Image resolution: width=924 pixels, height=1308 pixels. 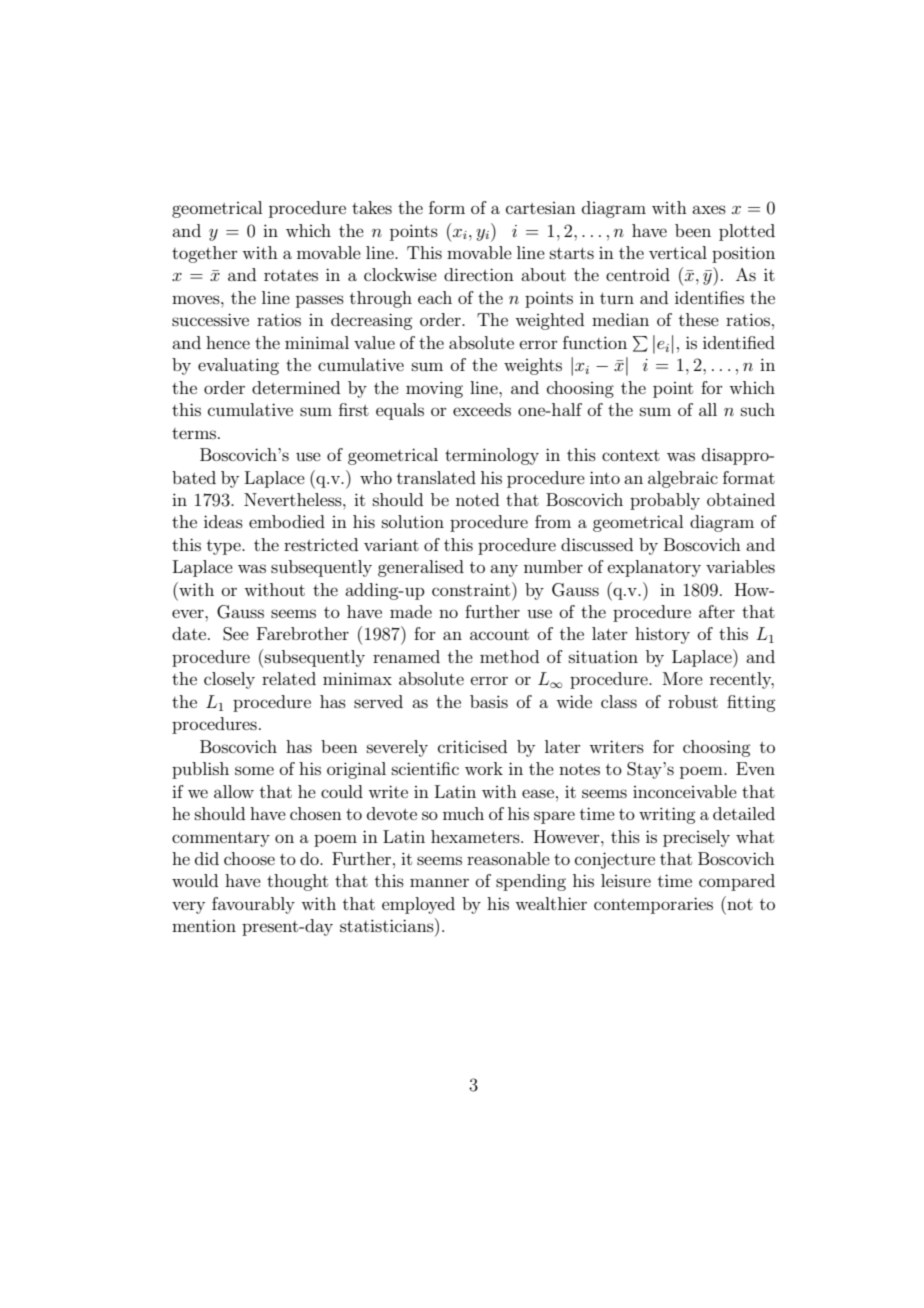 What do you see at coordinates (229, 680) in the screenshot?
I see `closely` at bounding box center [229, 680].
